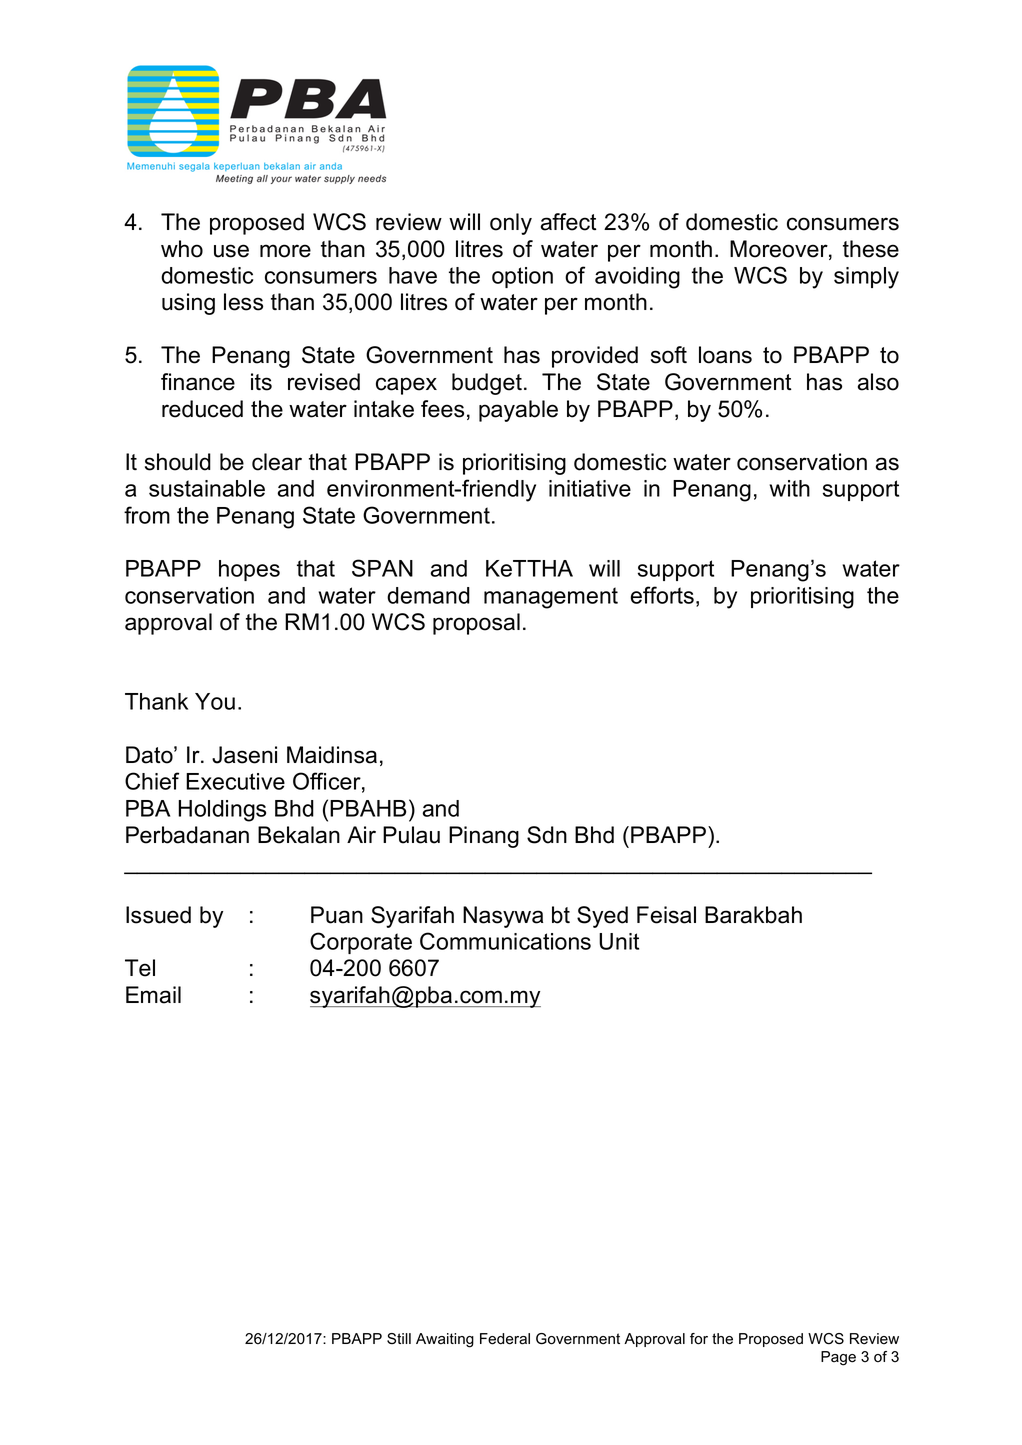 This screenshot has height=1445, width=1022. I want to click on Email, so click(153, 995).
